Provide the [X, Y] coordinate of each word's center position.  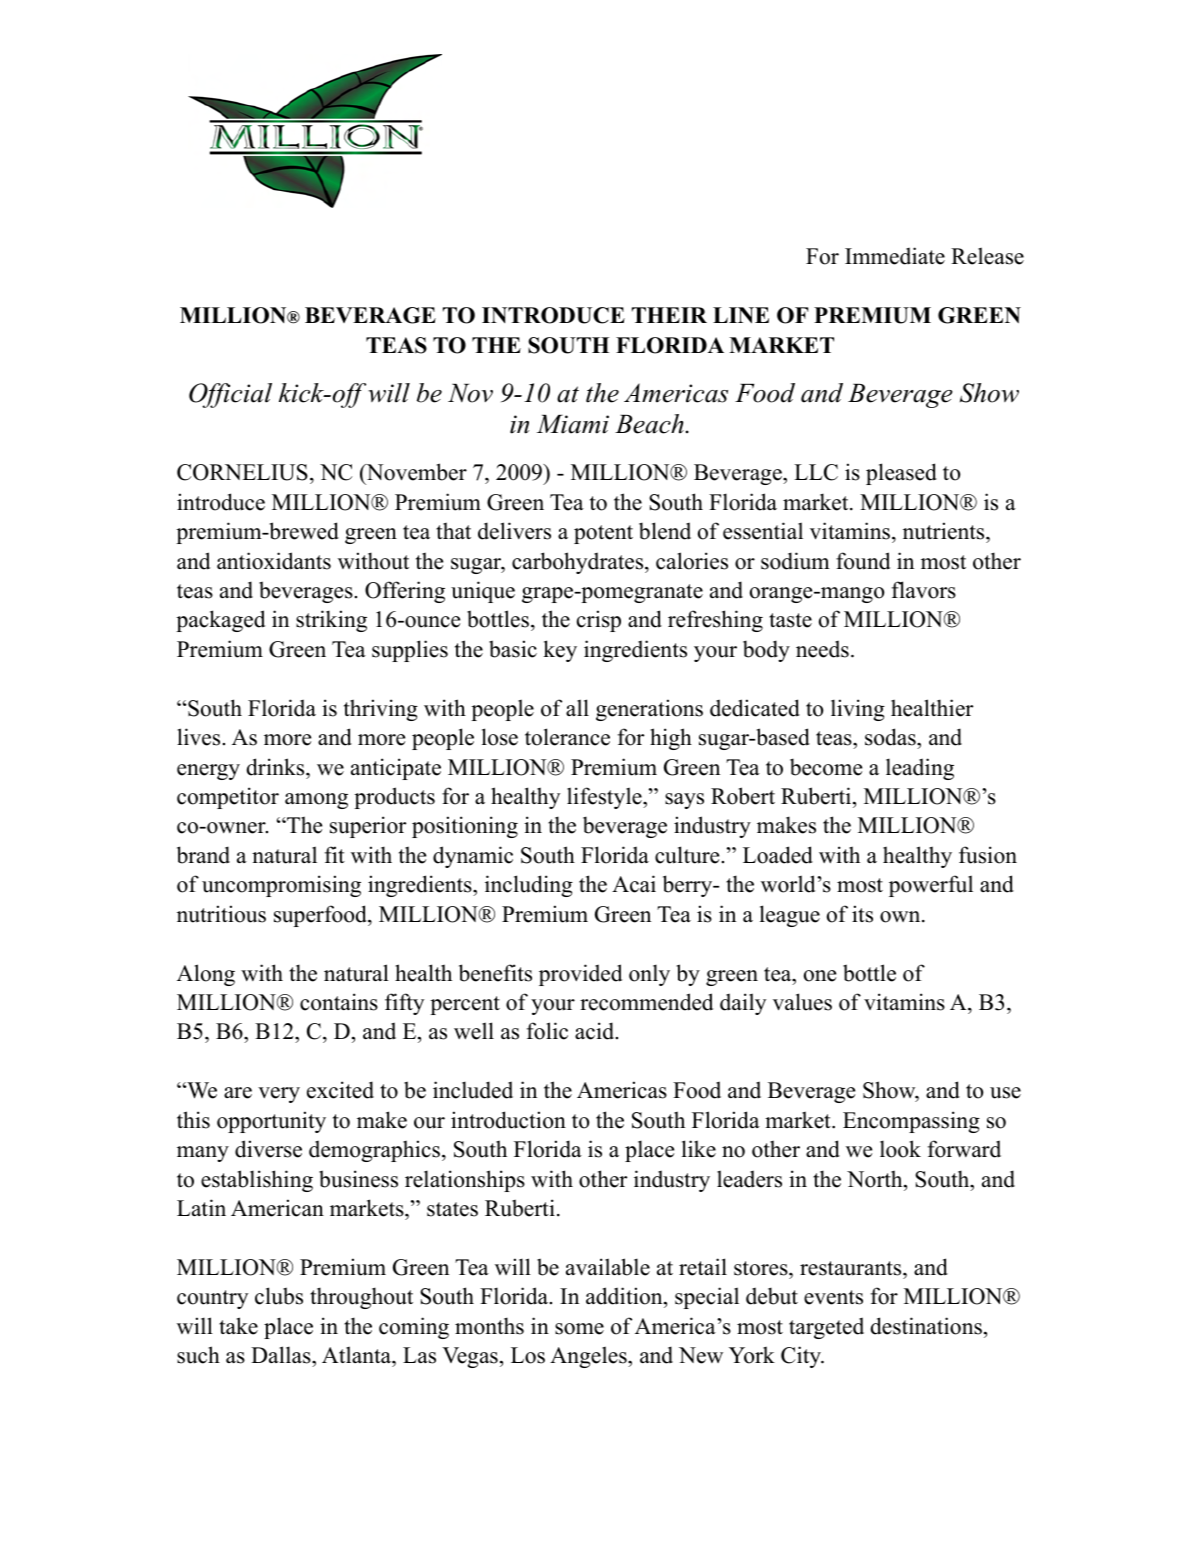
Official [230, 395]
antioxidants [274, 561]
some [579, 1329]
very [279, 1095]
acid [596, 1031]
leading [920, 769]
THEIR [669, 315]
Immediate [895, 256]
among [316, 801]
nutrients [945, 531]
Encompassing [911, 1122]
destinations [926, 1326]
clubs [279, 1296]
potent [603, 534]
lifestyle [605, 798]
